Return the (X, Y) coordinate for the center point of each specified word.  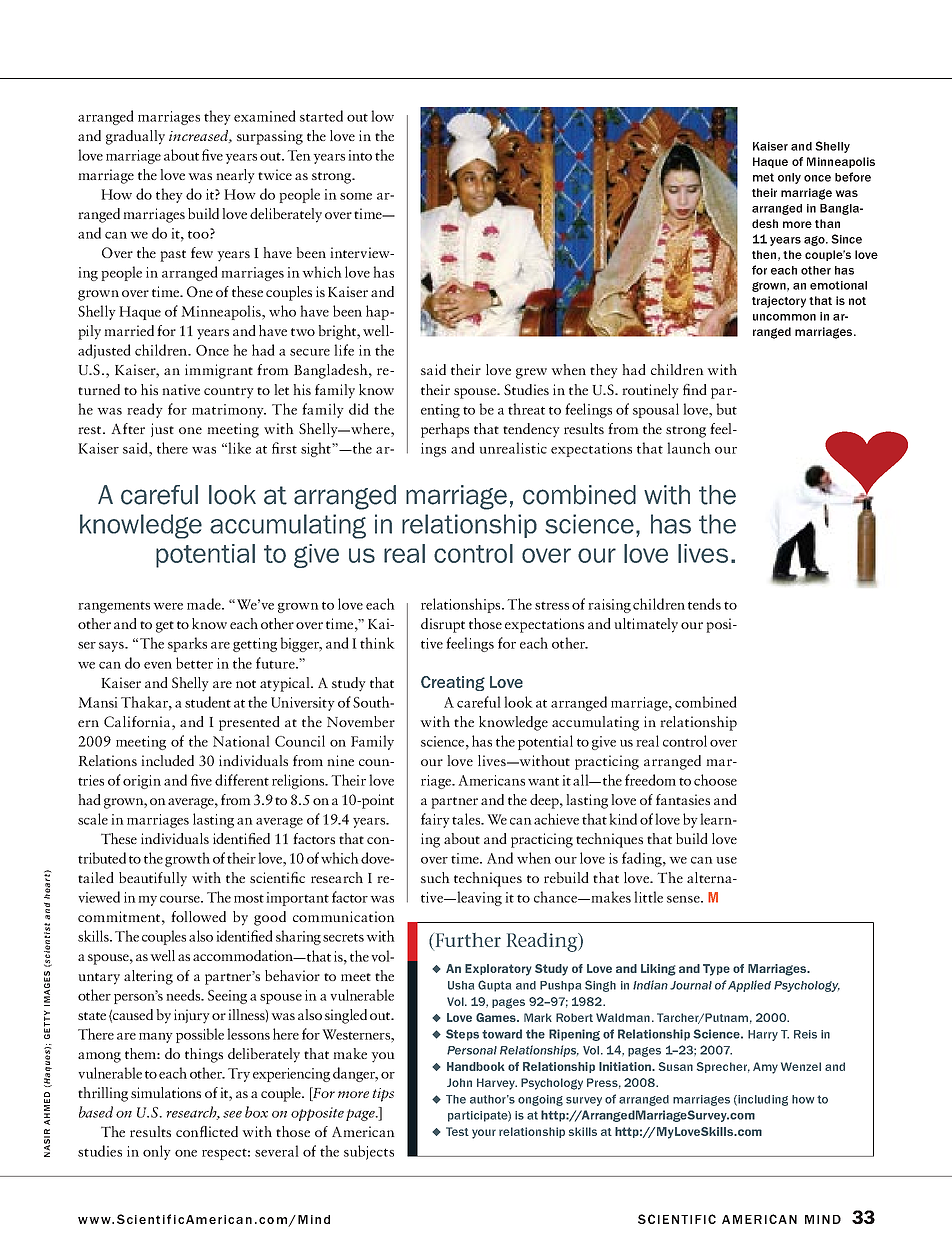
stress (552, 605)
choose (715, 780)
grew (531, 373)
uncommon (784, 317)
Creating (453, 683)
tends (704, 604)
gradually (135, 137)
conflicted (207, 1131)
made (205, 604)
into (360, 155)
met (763, 177)
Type (716, 970)
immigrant (219, 371)
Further (467, 941)
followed (198, 916)
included (167, 760)
